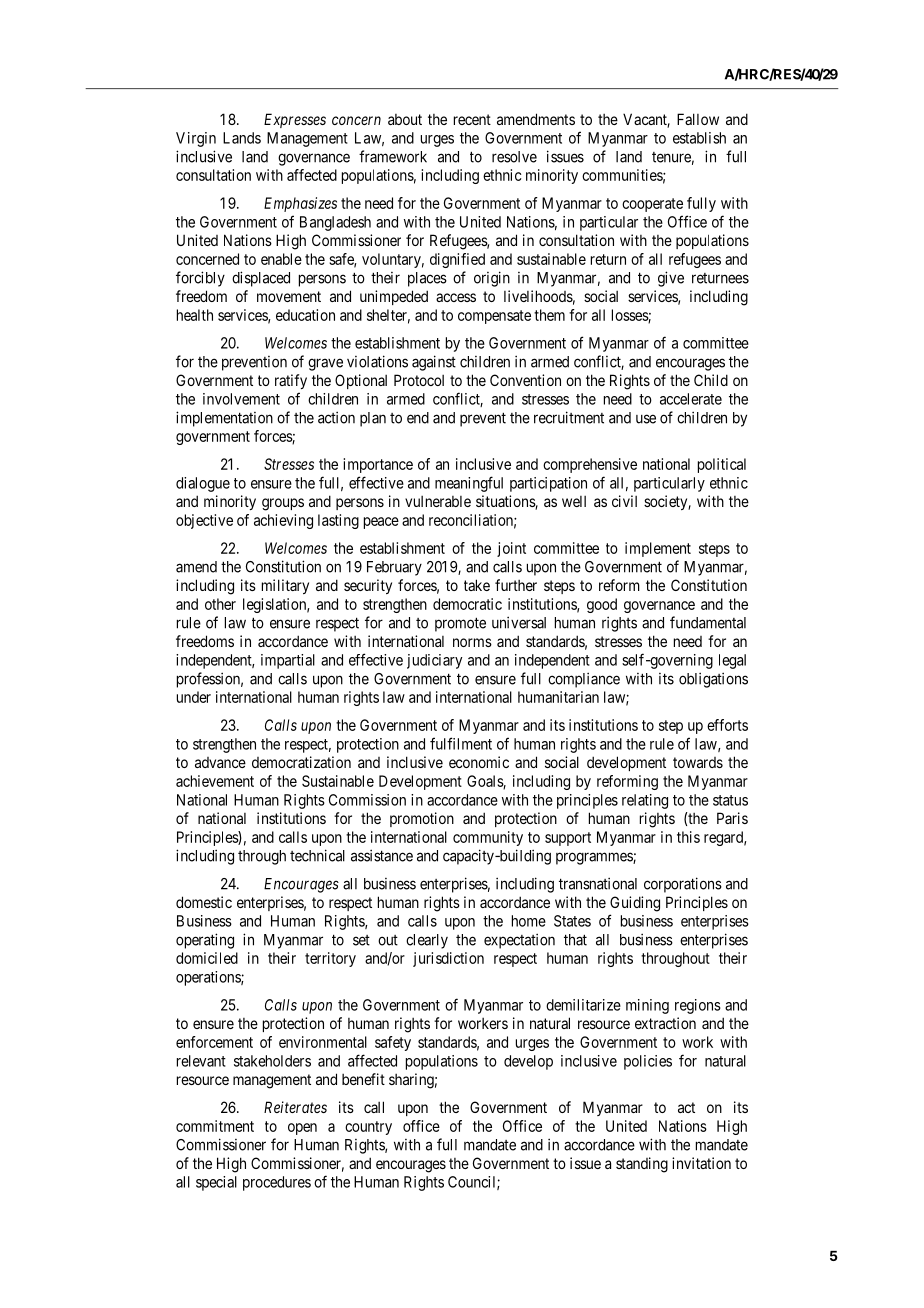 The height and width of the screenshot is (1308, 924). What do you see at coordinates (427, 941) in the screenshot?
I see `clearly` at bounding box center [427, 941].
